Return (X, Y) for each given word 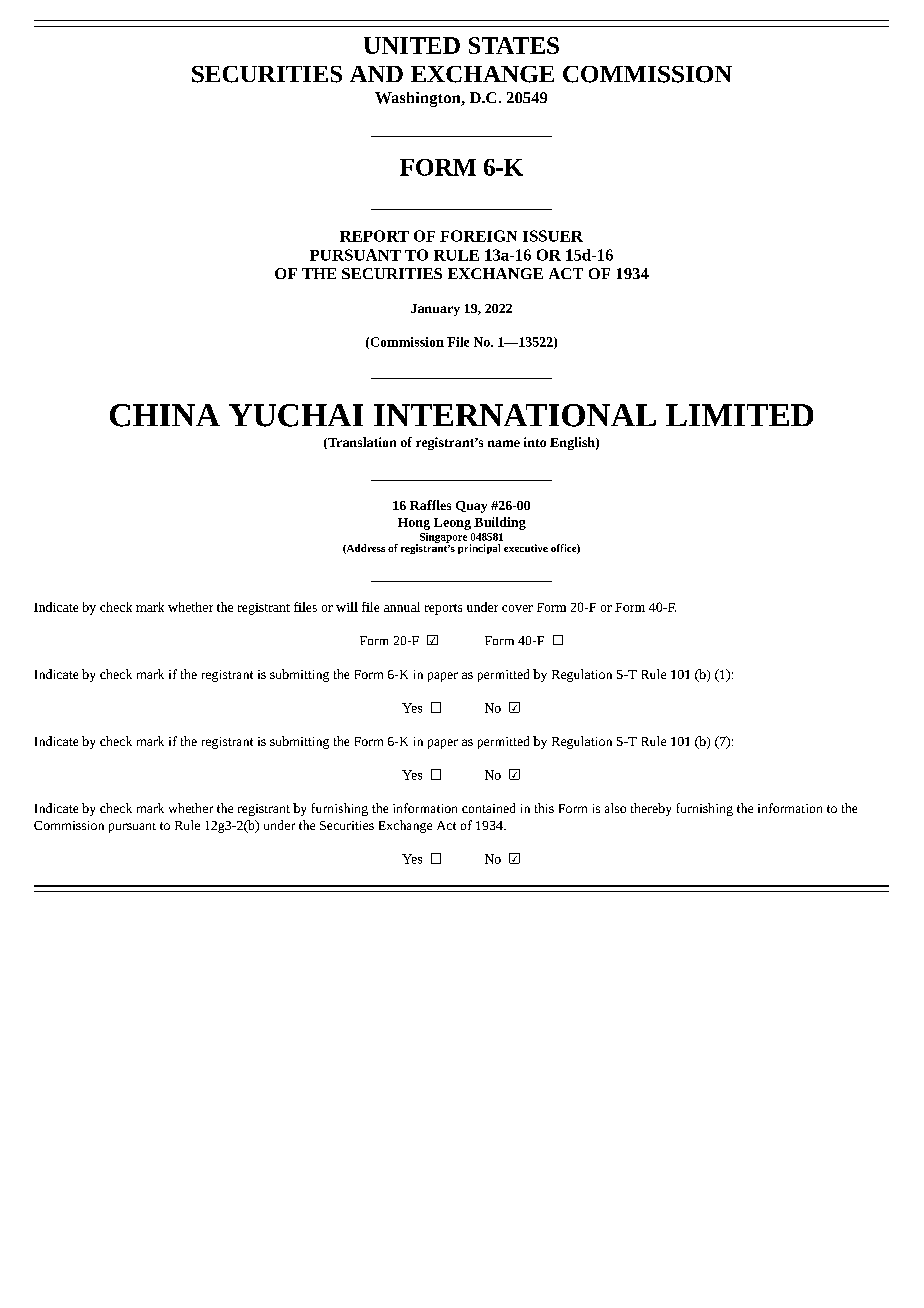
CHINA (165, 415)
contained (488, 808)
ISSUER (553, 236)
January (435, 310)
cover (517, 608)
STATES (514, 45)
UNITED (412, 45)
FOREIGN (478, 236)
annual (402, 607)
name (504, 443)
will (347, 607)
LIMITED (739, 415)
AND (376, 74)
